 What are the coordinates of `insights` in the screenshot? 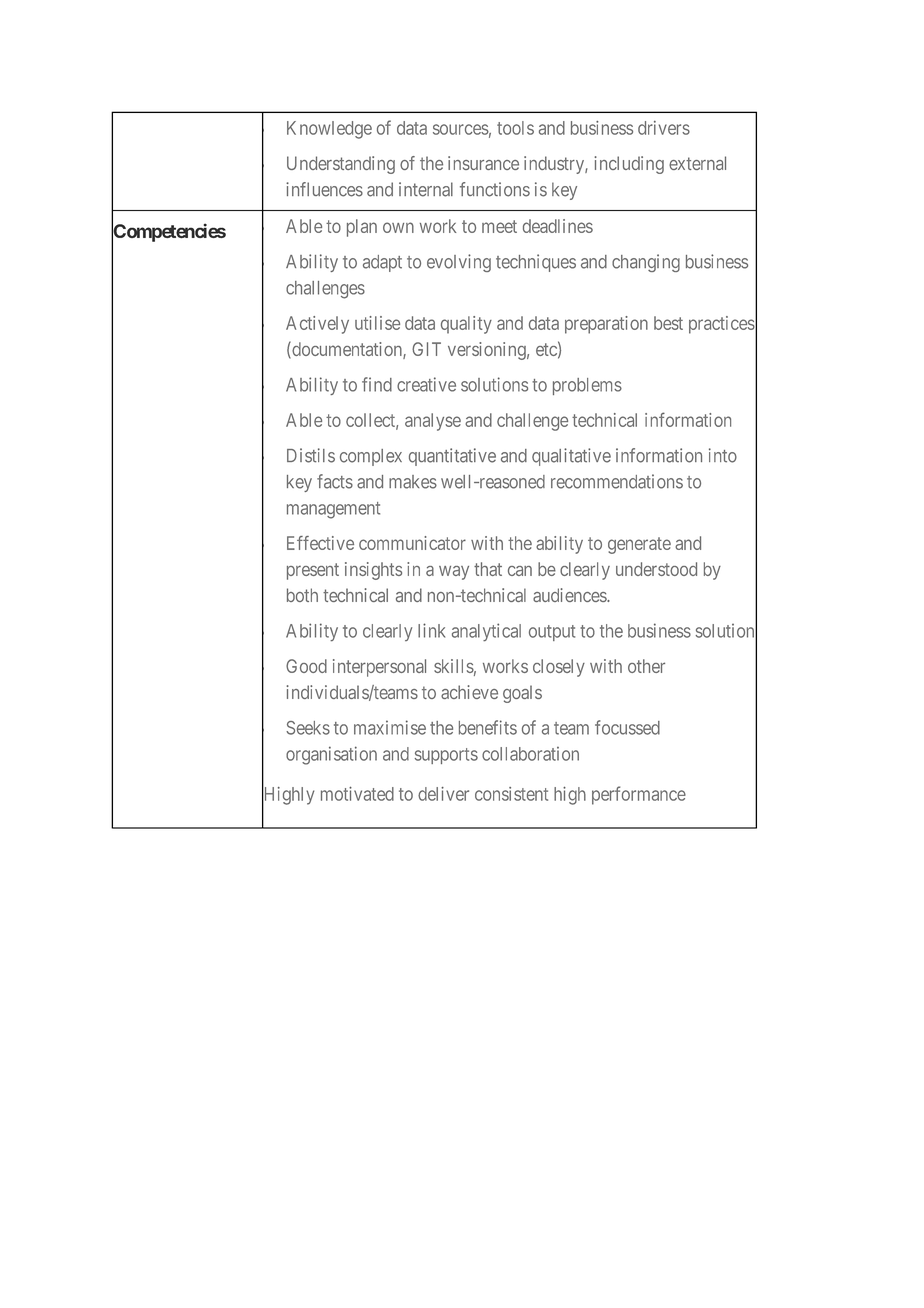 It's located at (373, 571).
